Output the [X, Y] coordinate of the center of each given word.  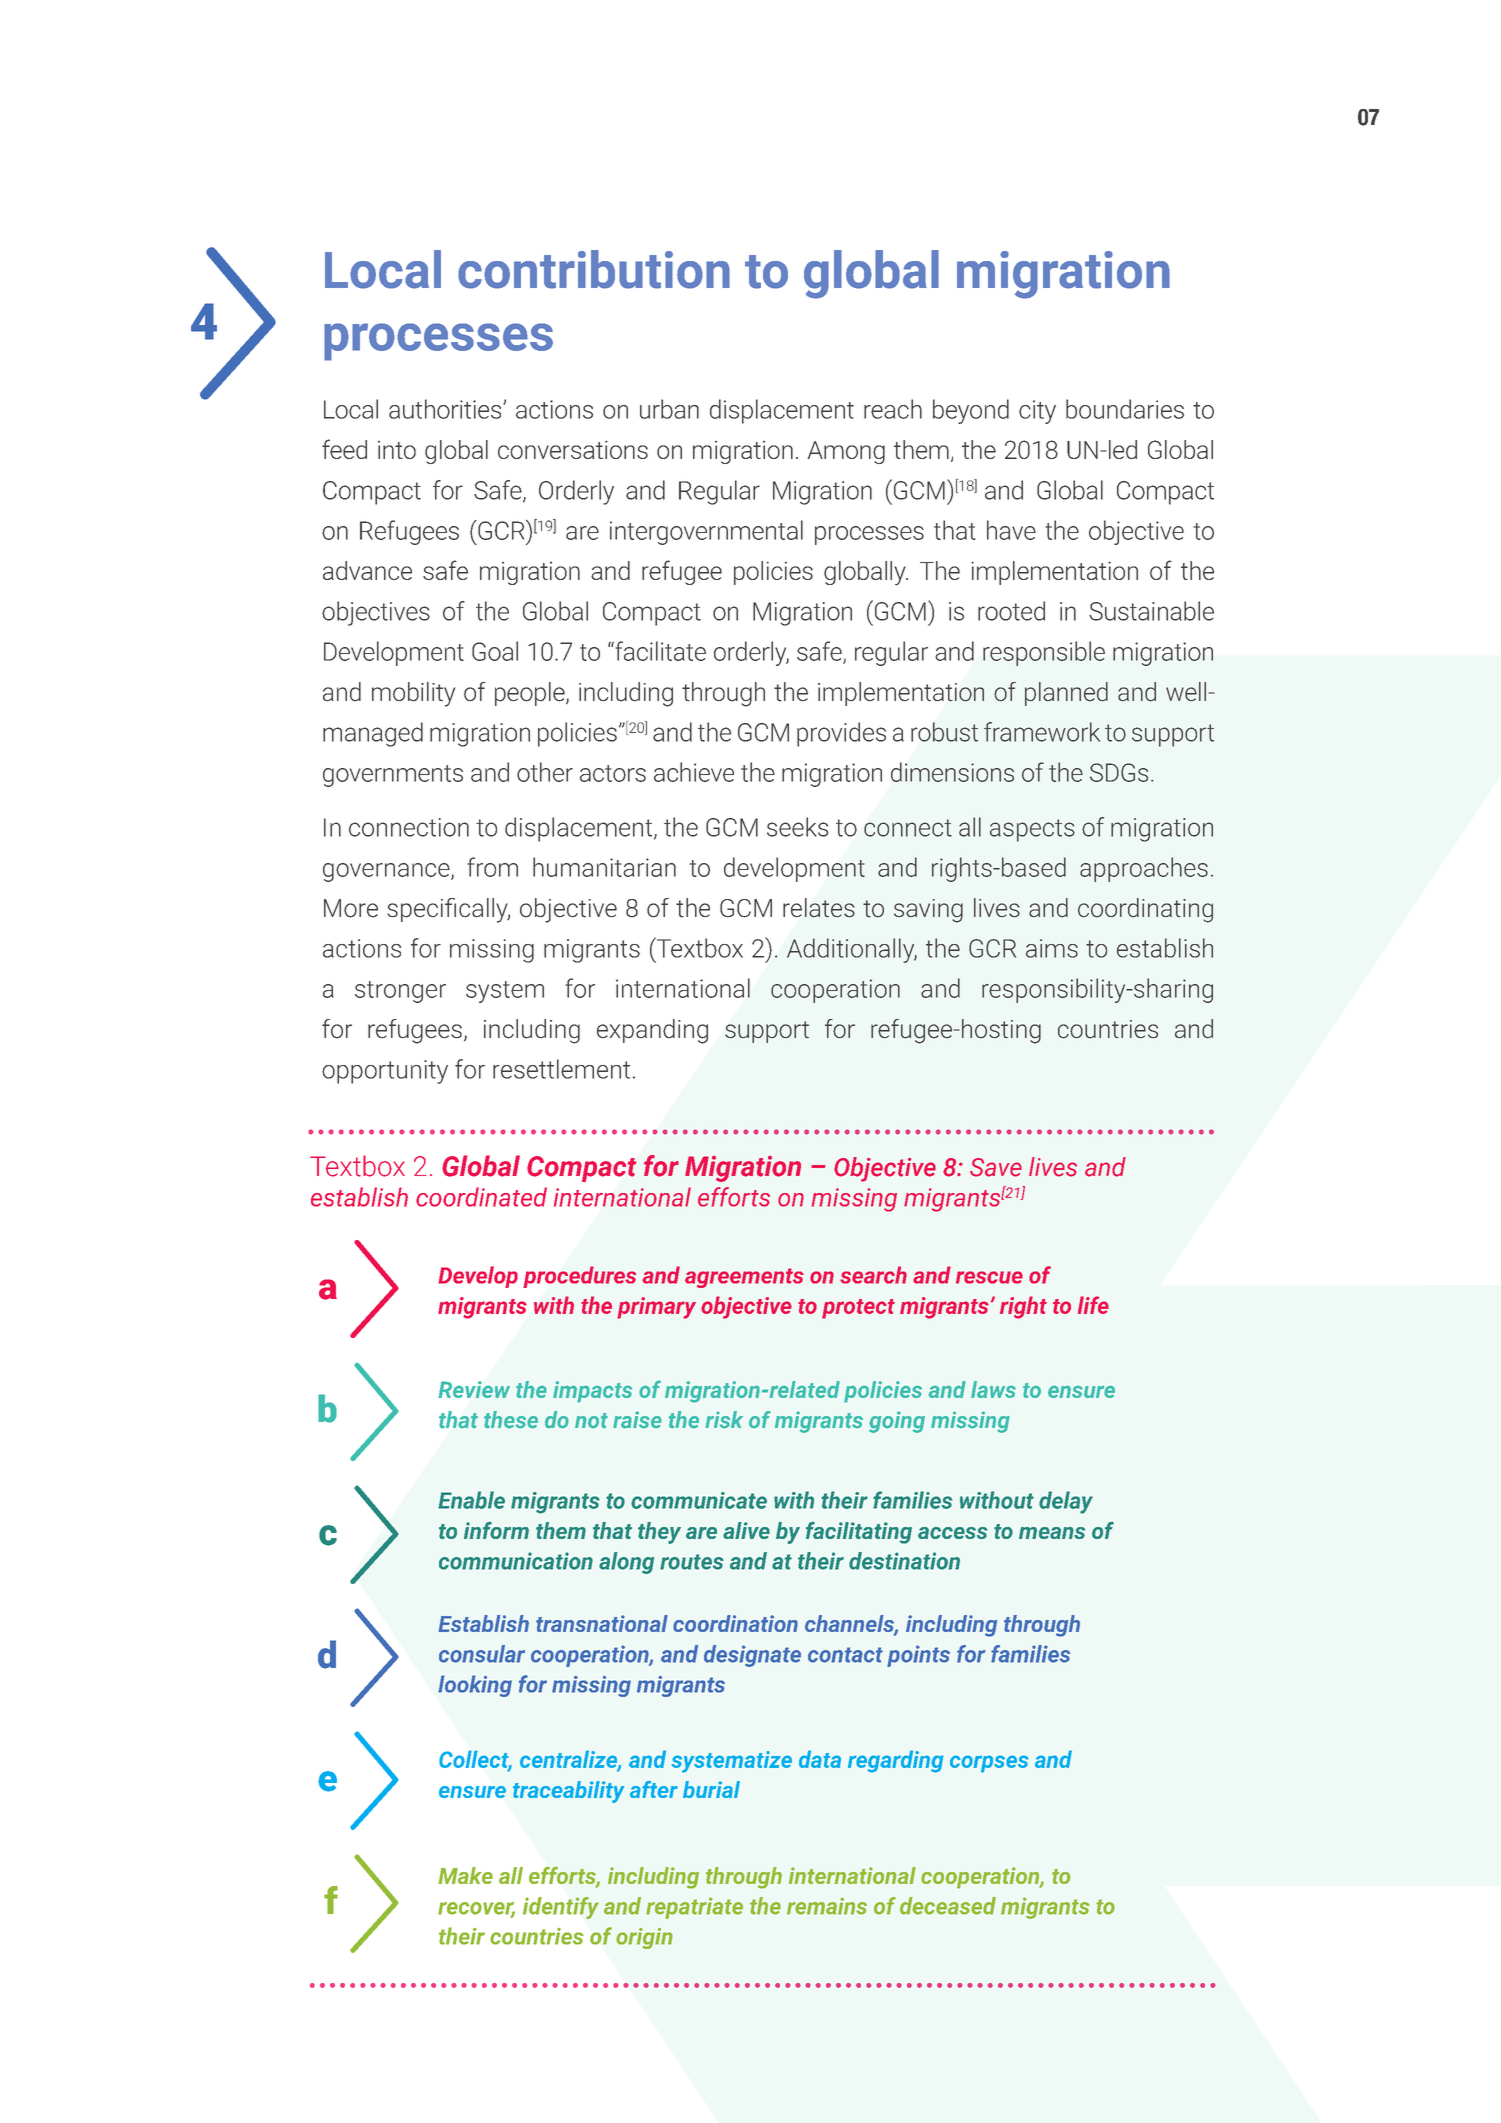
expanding [652, 1031]
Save [996, 1167]
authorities [446, 409]
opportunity [385, 1072]
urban [669, 409]
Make [465, 1875]
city [1037, 412]
